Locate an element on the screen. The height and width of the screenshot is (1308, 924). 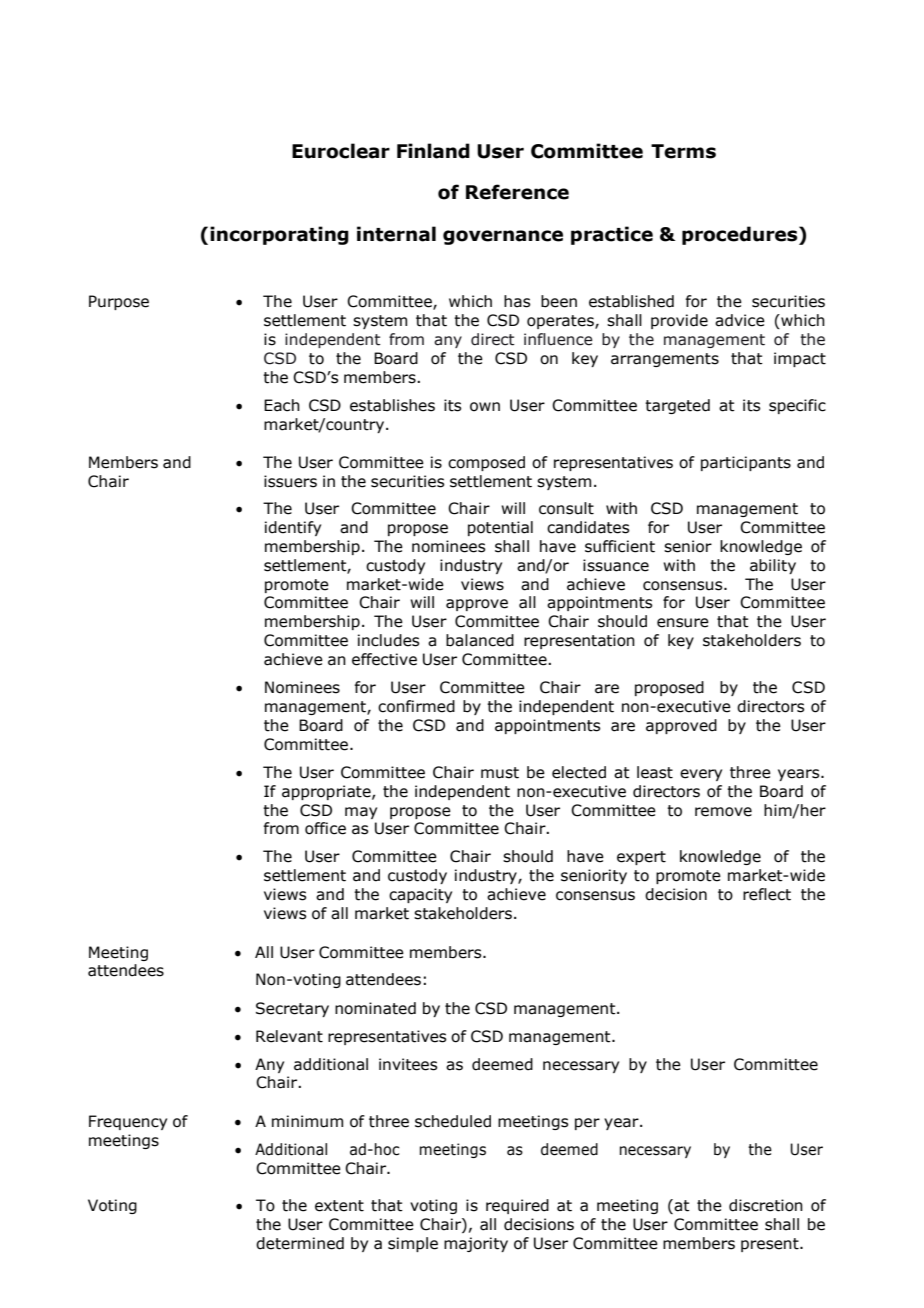
effective is located at coordinates (384, 659).
